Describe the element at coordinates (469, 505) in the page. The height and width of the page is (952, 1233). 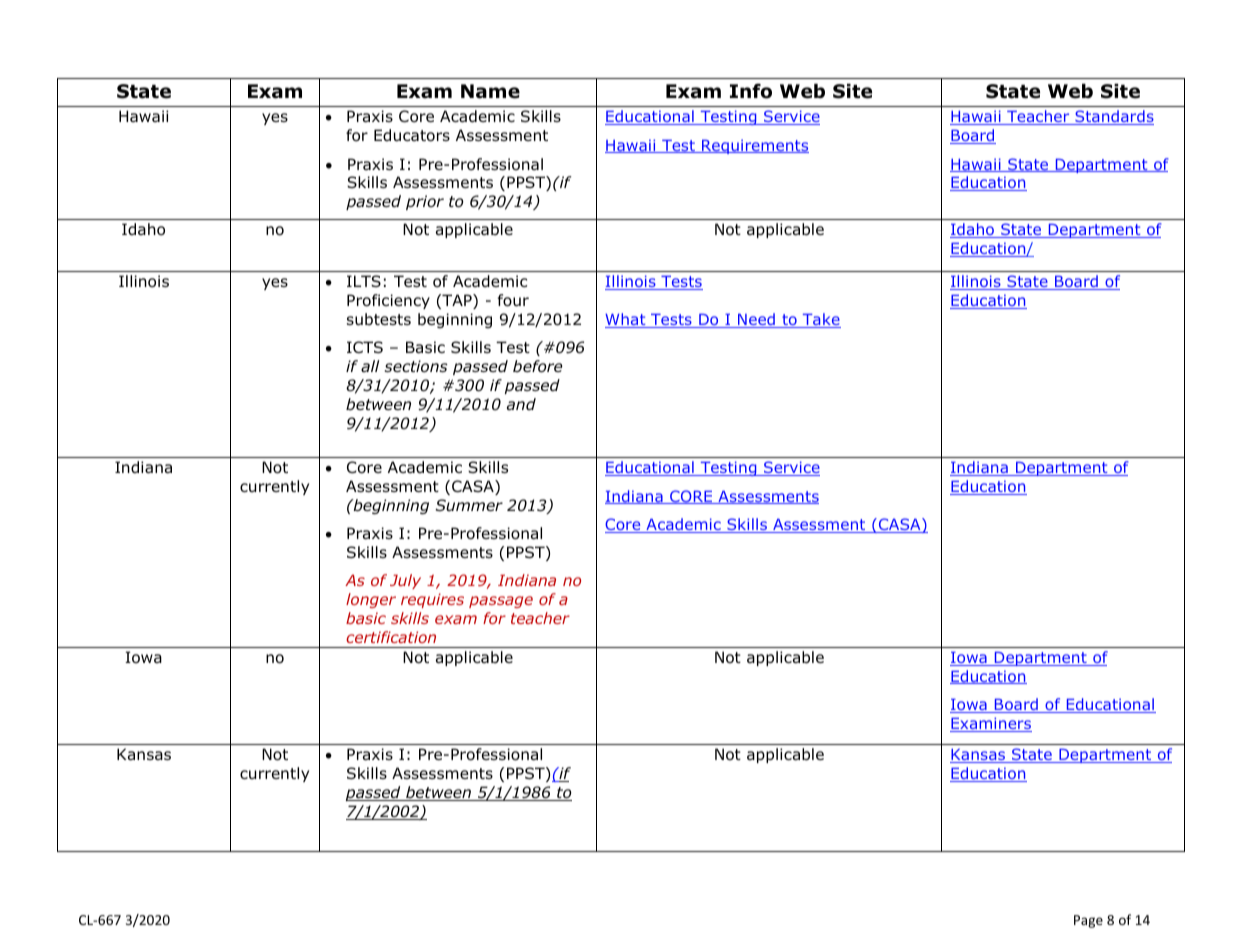
I see `Summer` at that location.
